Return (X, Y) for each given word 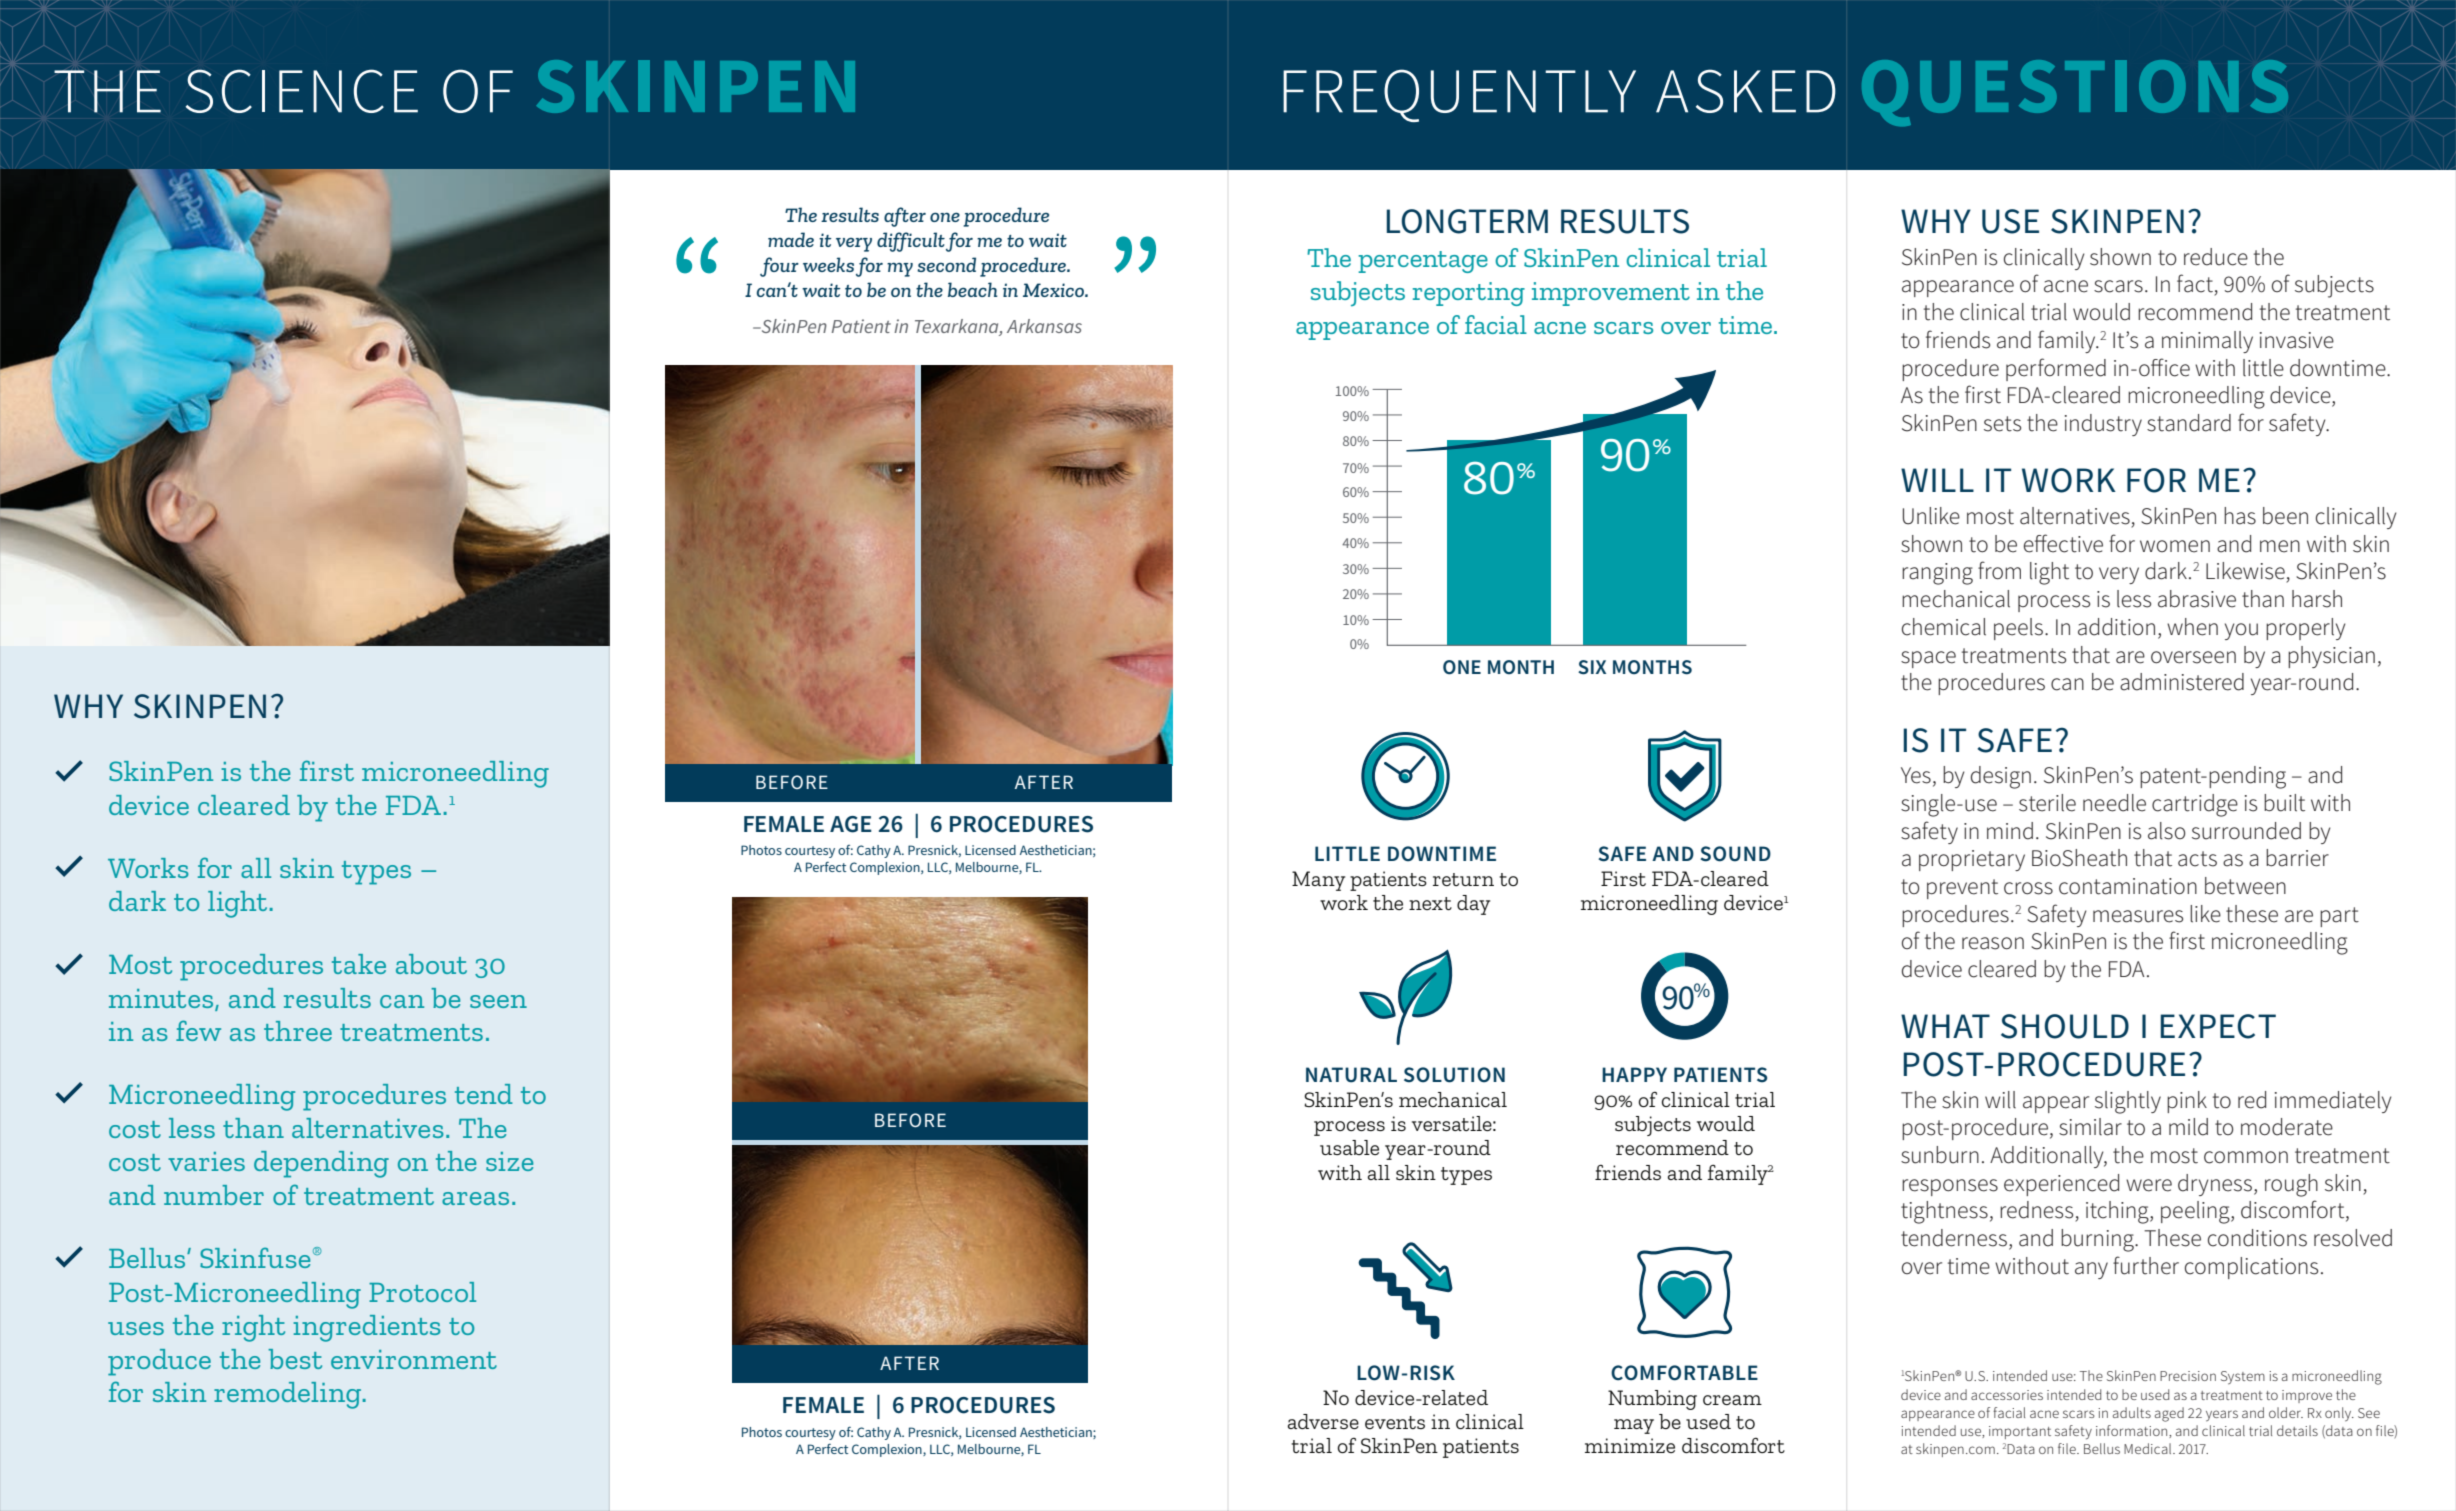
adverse (1323, 1421)
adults (2132, 1412)
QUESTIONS (2075, 93)
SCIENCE (302, 91)
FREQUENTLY (1459, 95)
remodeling (287, 1395)
